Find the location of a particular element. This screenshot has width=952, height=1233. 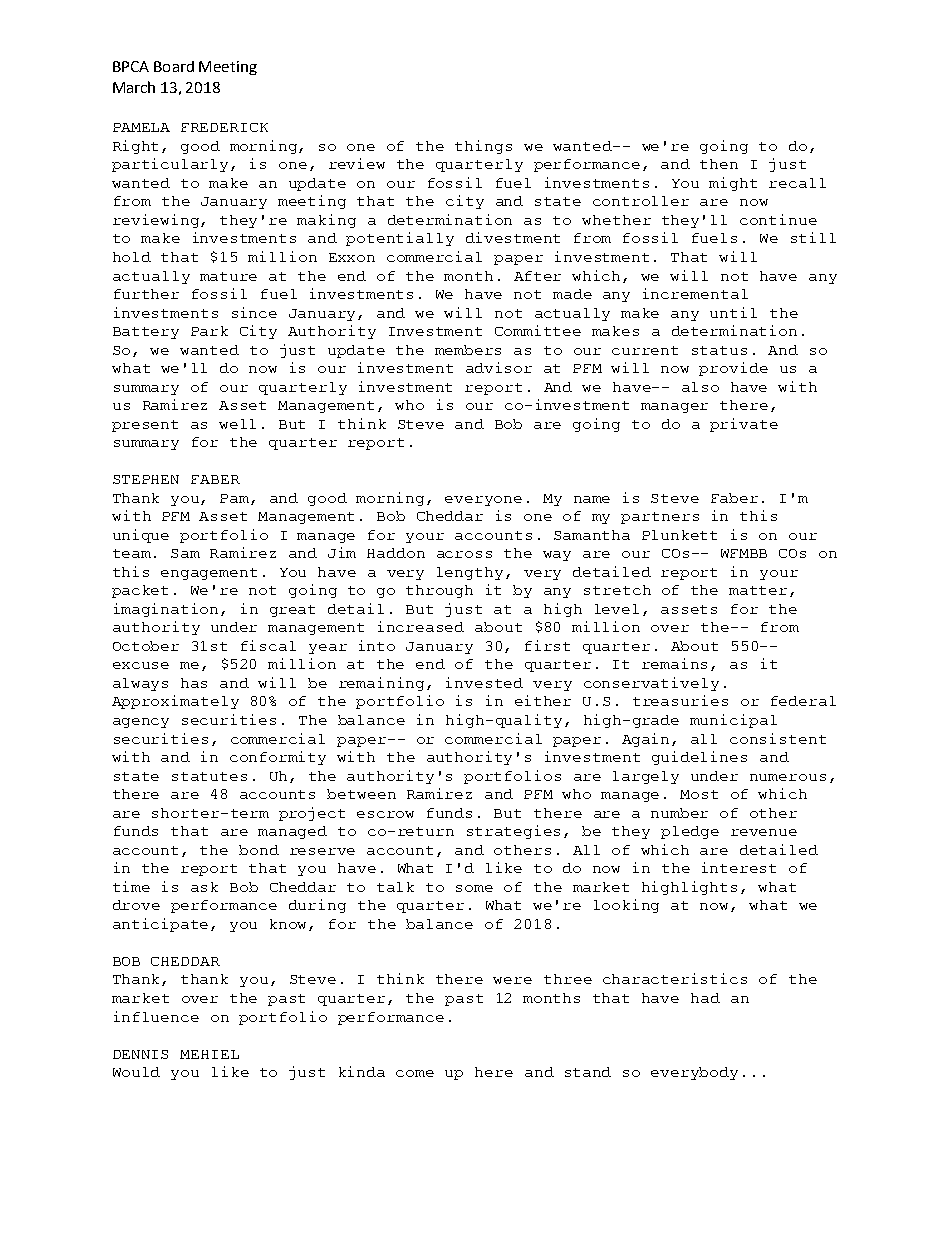

influence is located at coordinates (156, 1016).
